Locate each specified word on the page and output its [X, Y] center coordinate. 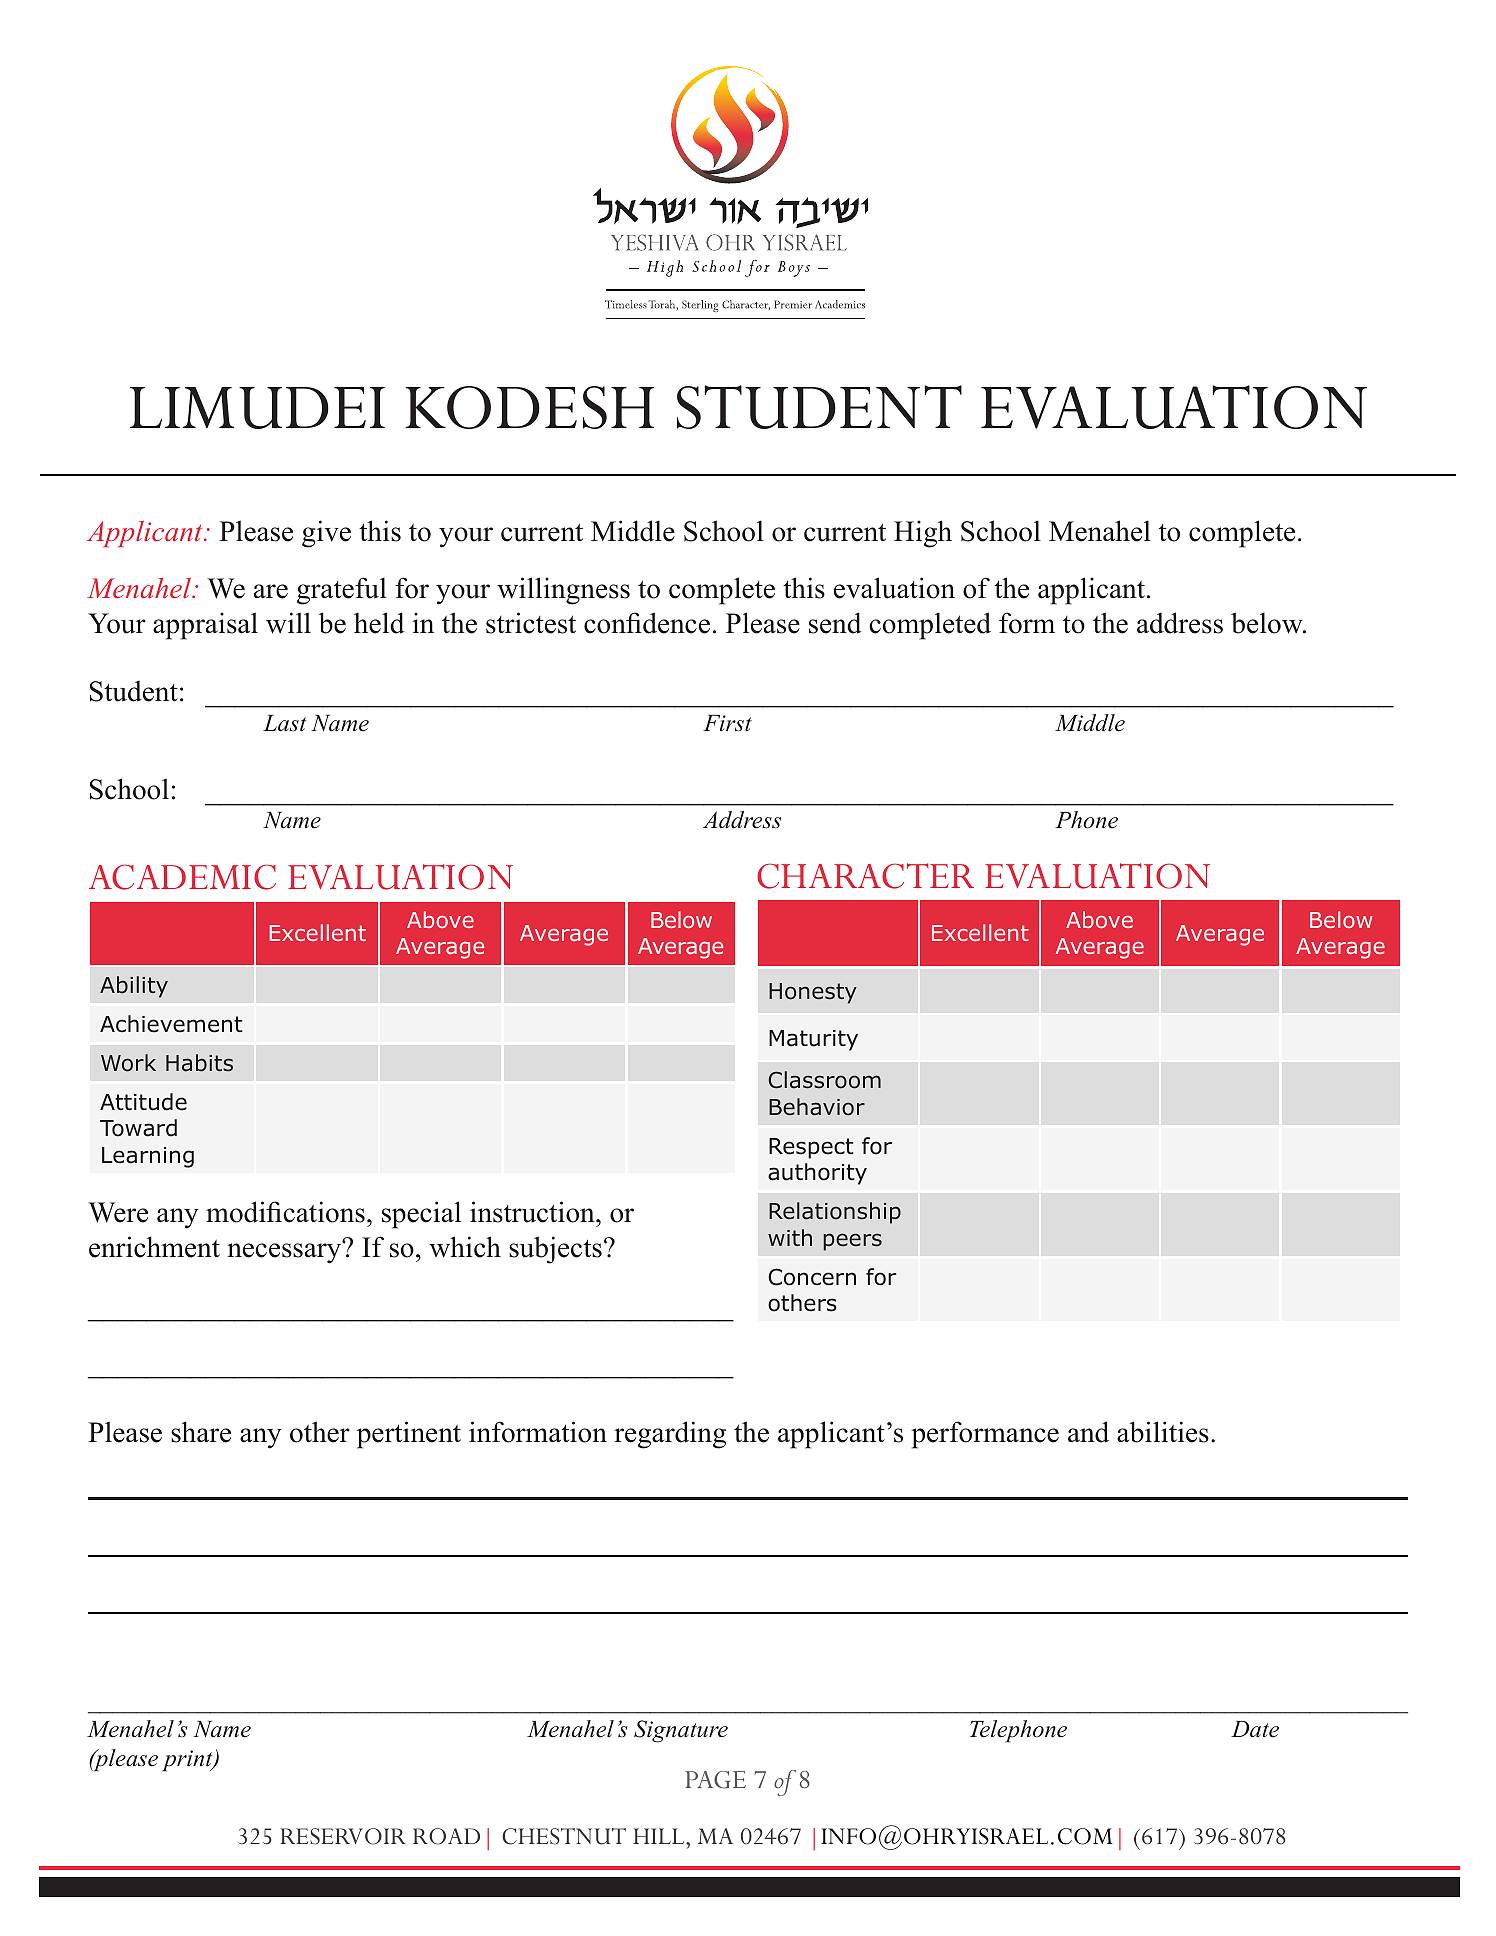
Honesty [813, 993]
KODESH [530, 407]
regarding [670, 1435]
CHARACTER [865, 876]
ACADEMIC [182, 877]
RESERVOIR [343, 1836]
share [201, 1432]
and [1088, 1432]
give [326, 534]
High [923, 534]
